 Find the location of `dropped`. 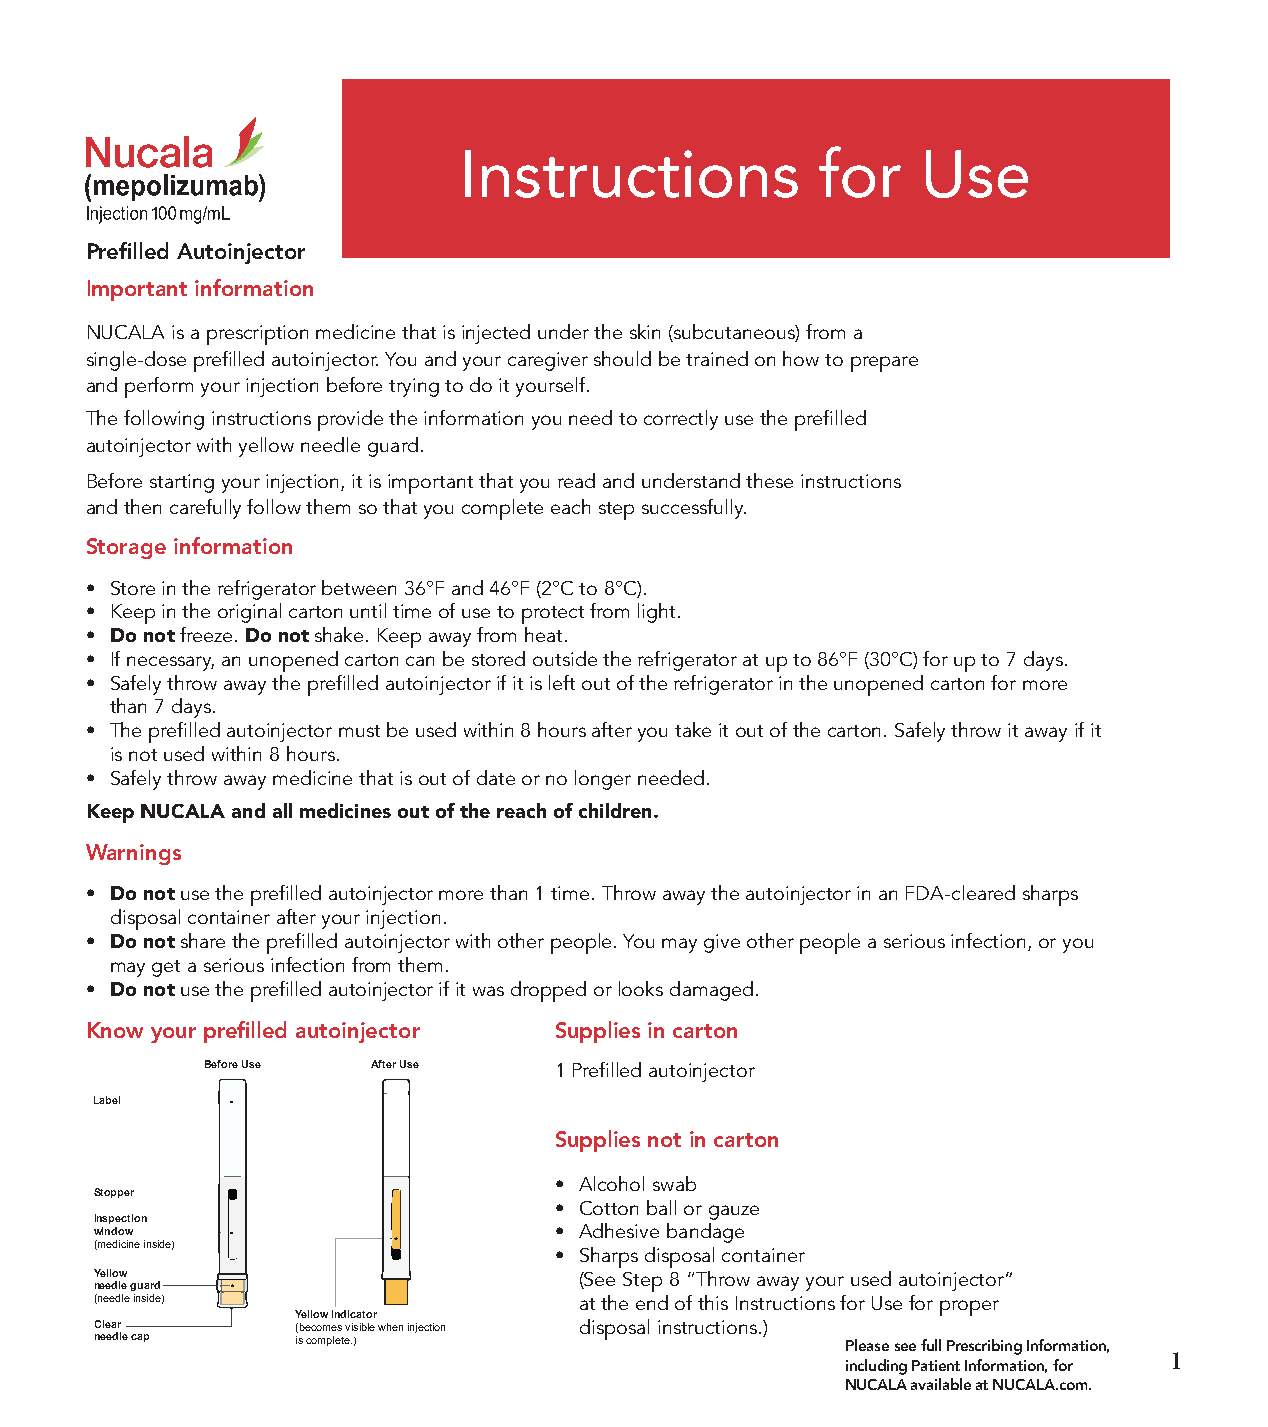

dropped is located at coordinates (548, 991).
